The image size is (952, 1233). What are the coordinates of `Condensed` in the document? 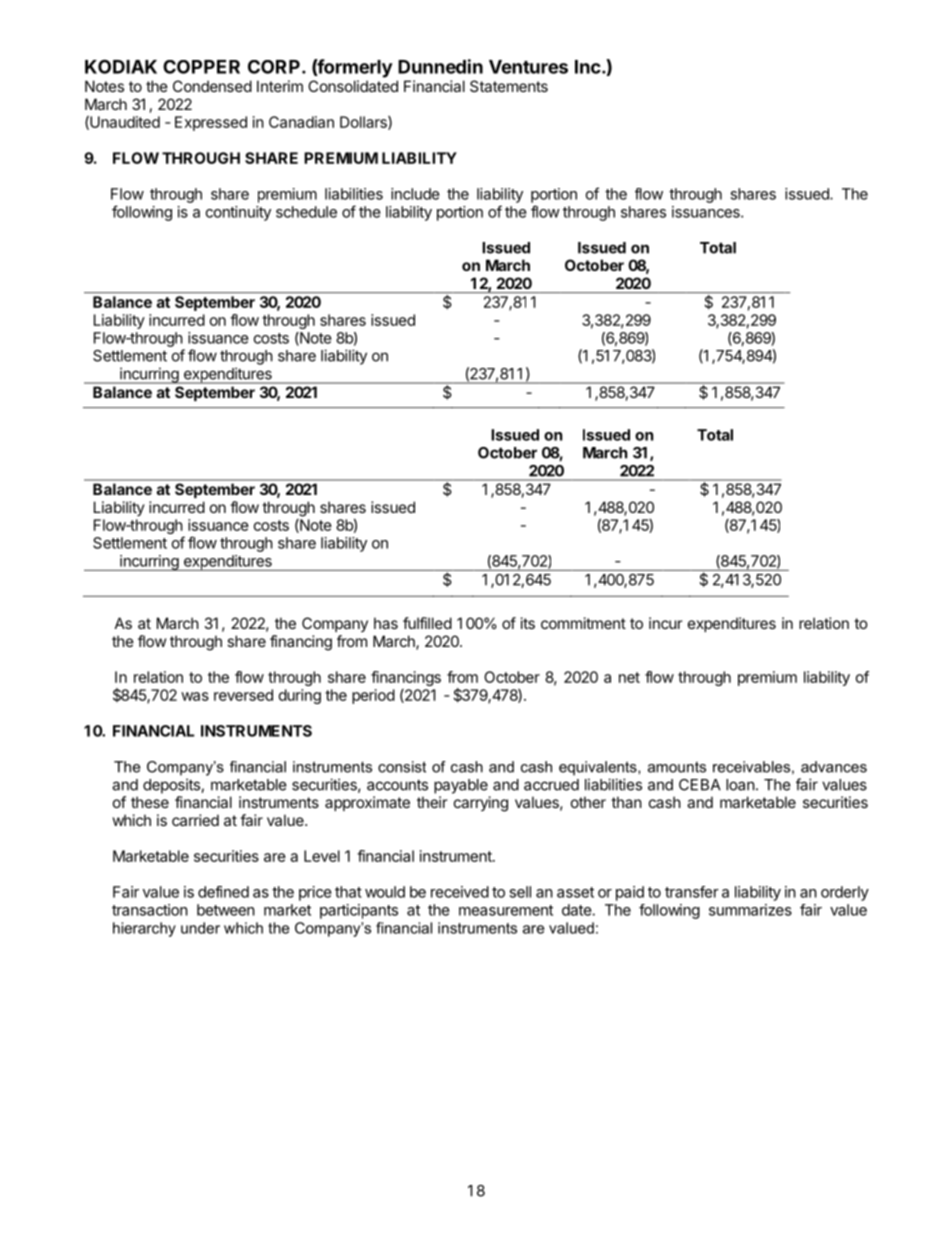 It's located at (212, 86).
